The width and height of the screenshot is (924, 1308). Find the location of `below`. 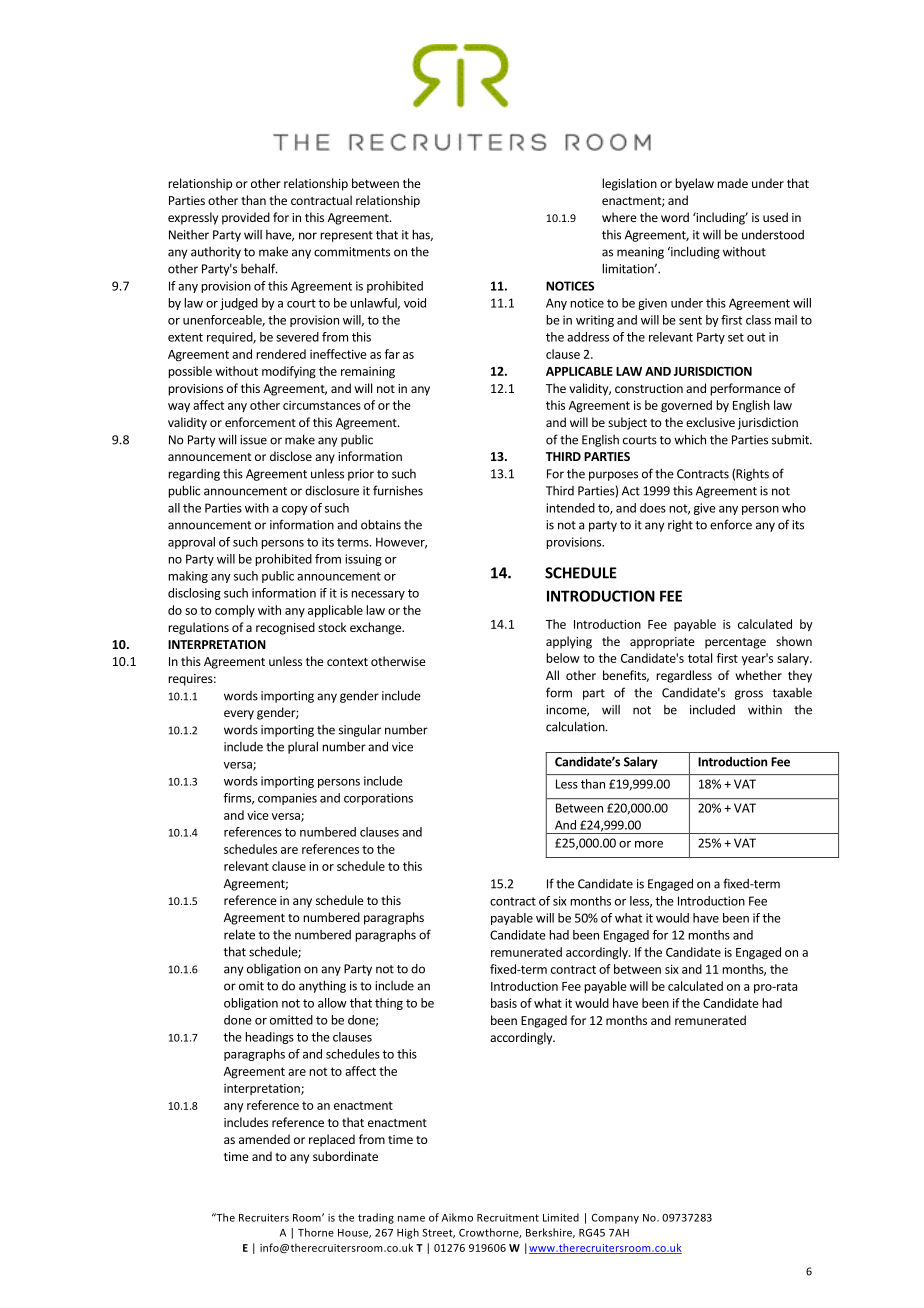

below is located at coordinates (563, 658).
